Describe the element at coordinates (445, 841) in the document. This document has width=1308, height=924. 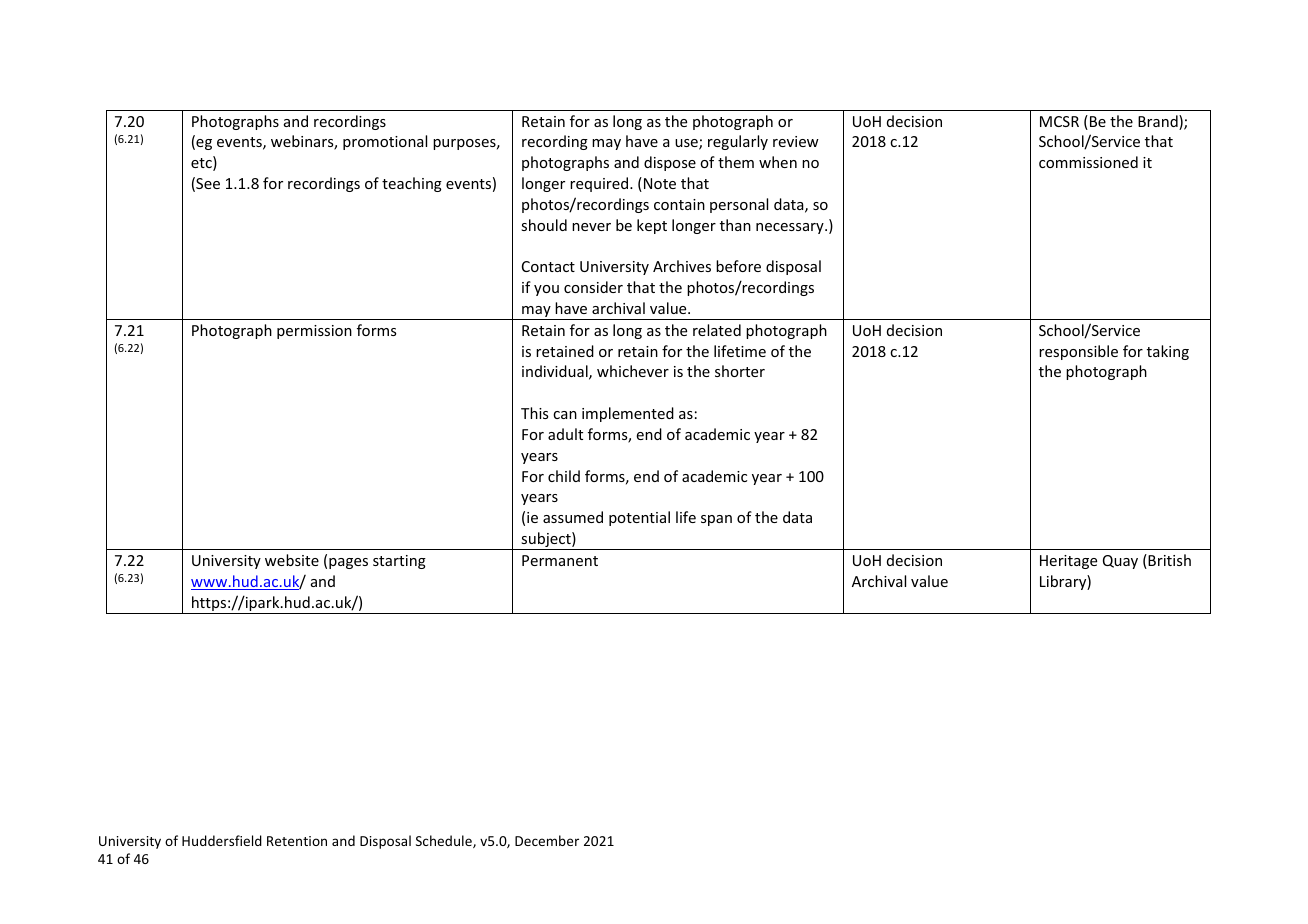
I see `Schedule` at that location.
